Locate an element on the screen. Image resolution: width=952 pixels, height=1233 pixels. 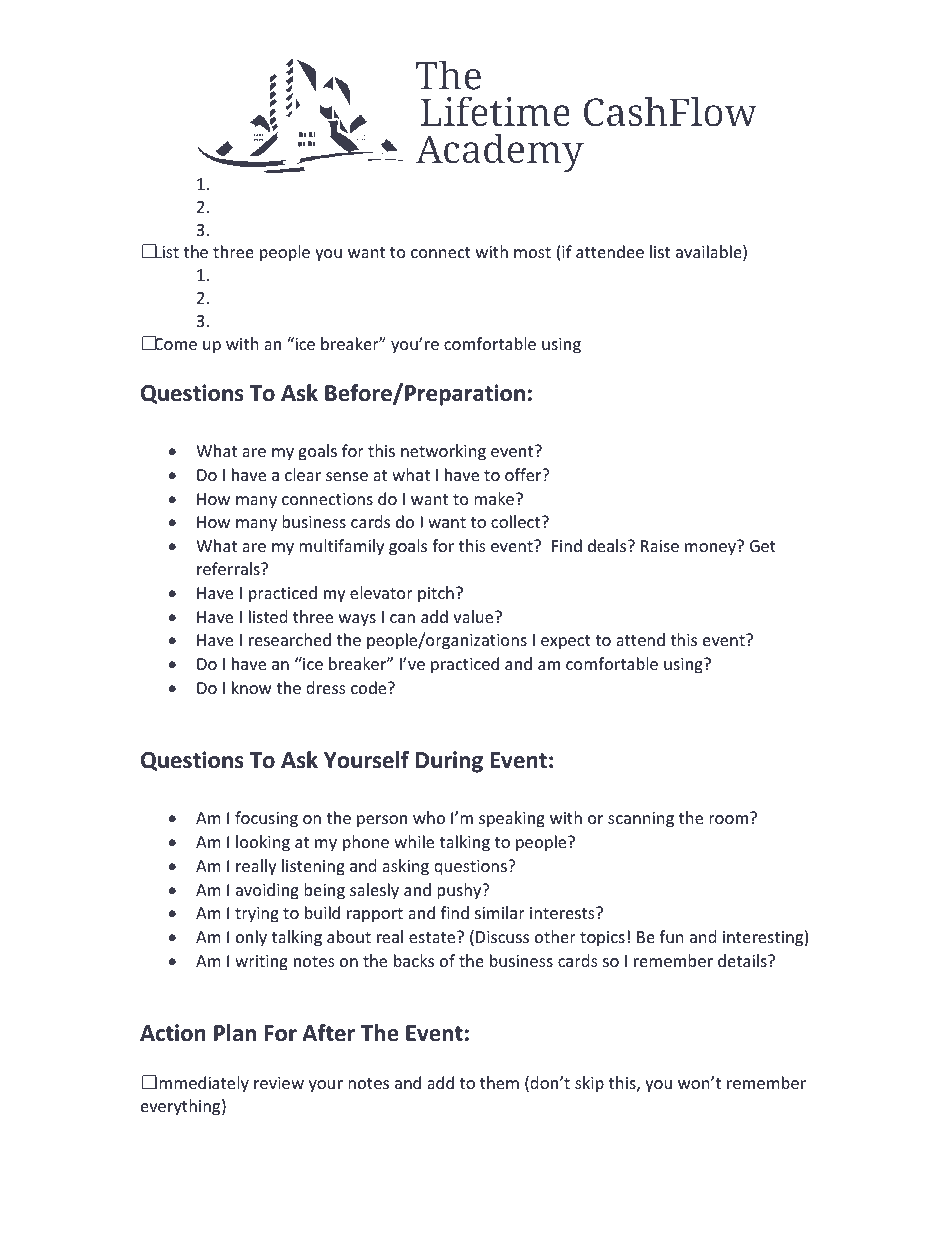
looking is located at coordinates (263, 843).
